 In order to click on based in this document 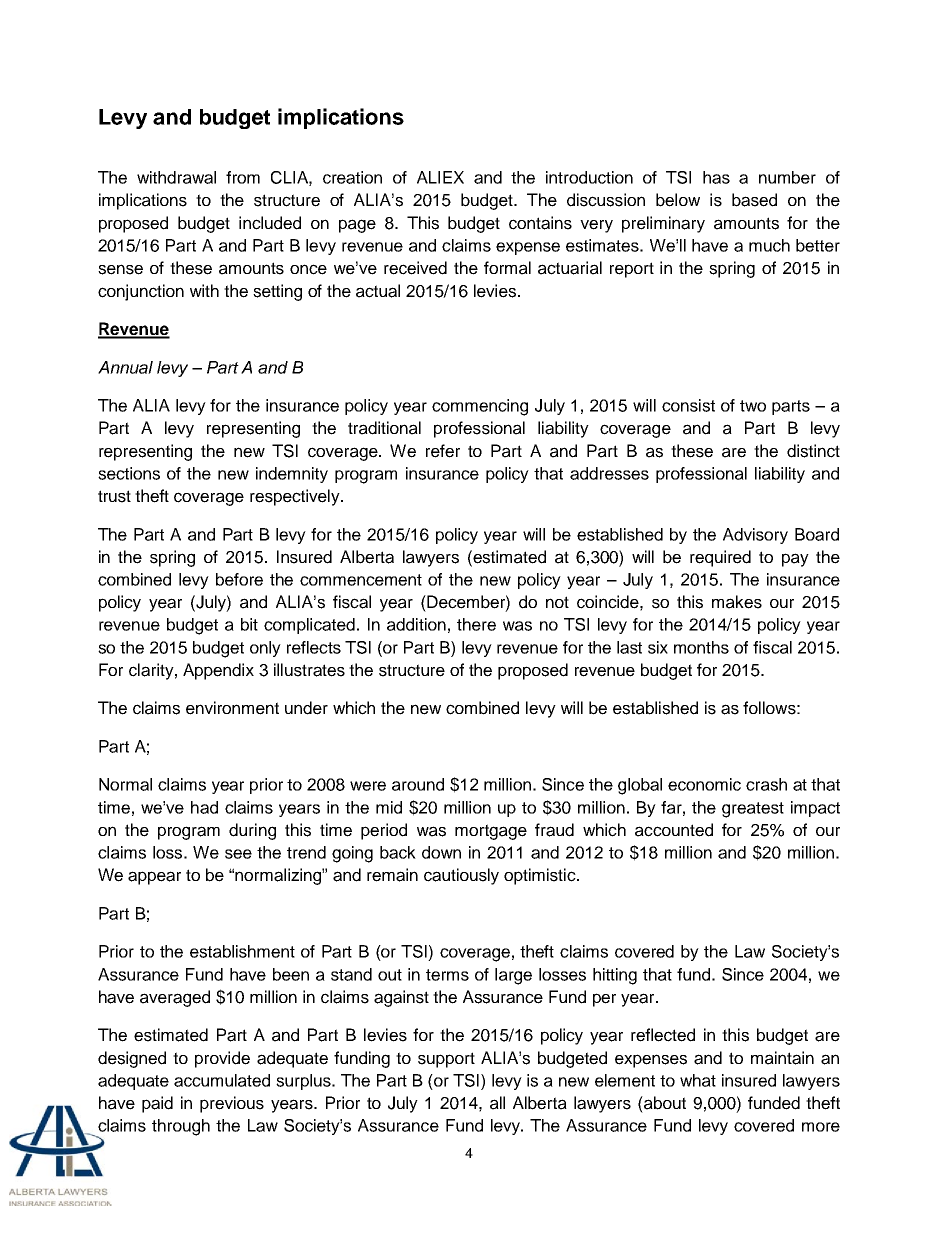, I will do `click(754, 200)`.
